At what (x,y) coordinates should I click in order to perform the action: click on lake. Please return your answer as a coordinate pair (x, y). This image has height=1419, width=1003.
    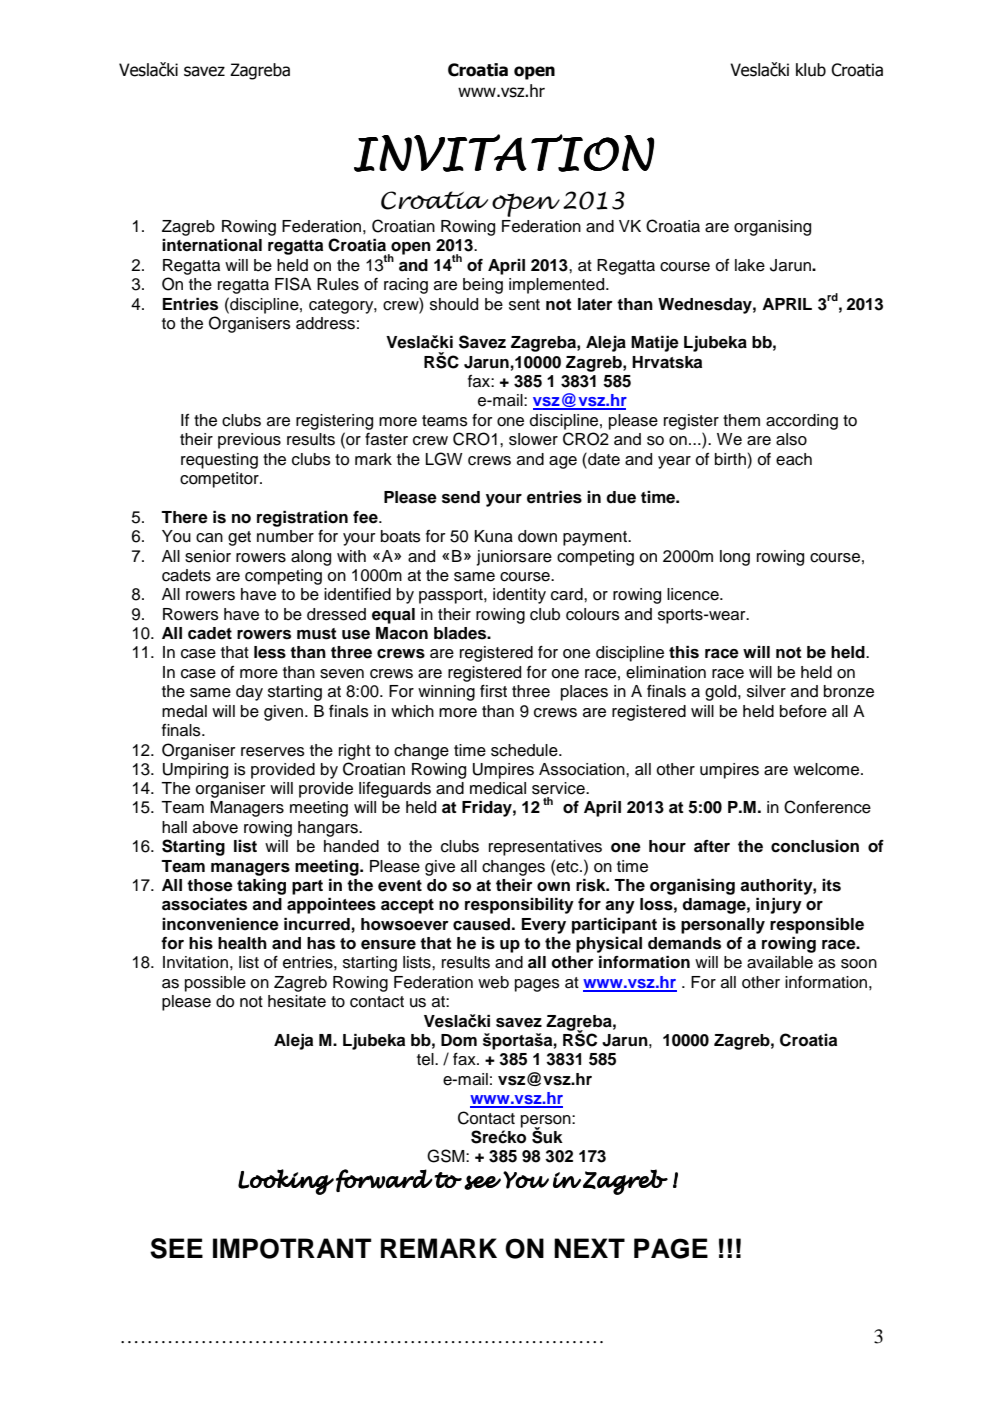
    Looking at the image, I should click on (750, 265).
